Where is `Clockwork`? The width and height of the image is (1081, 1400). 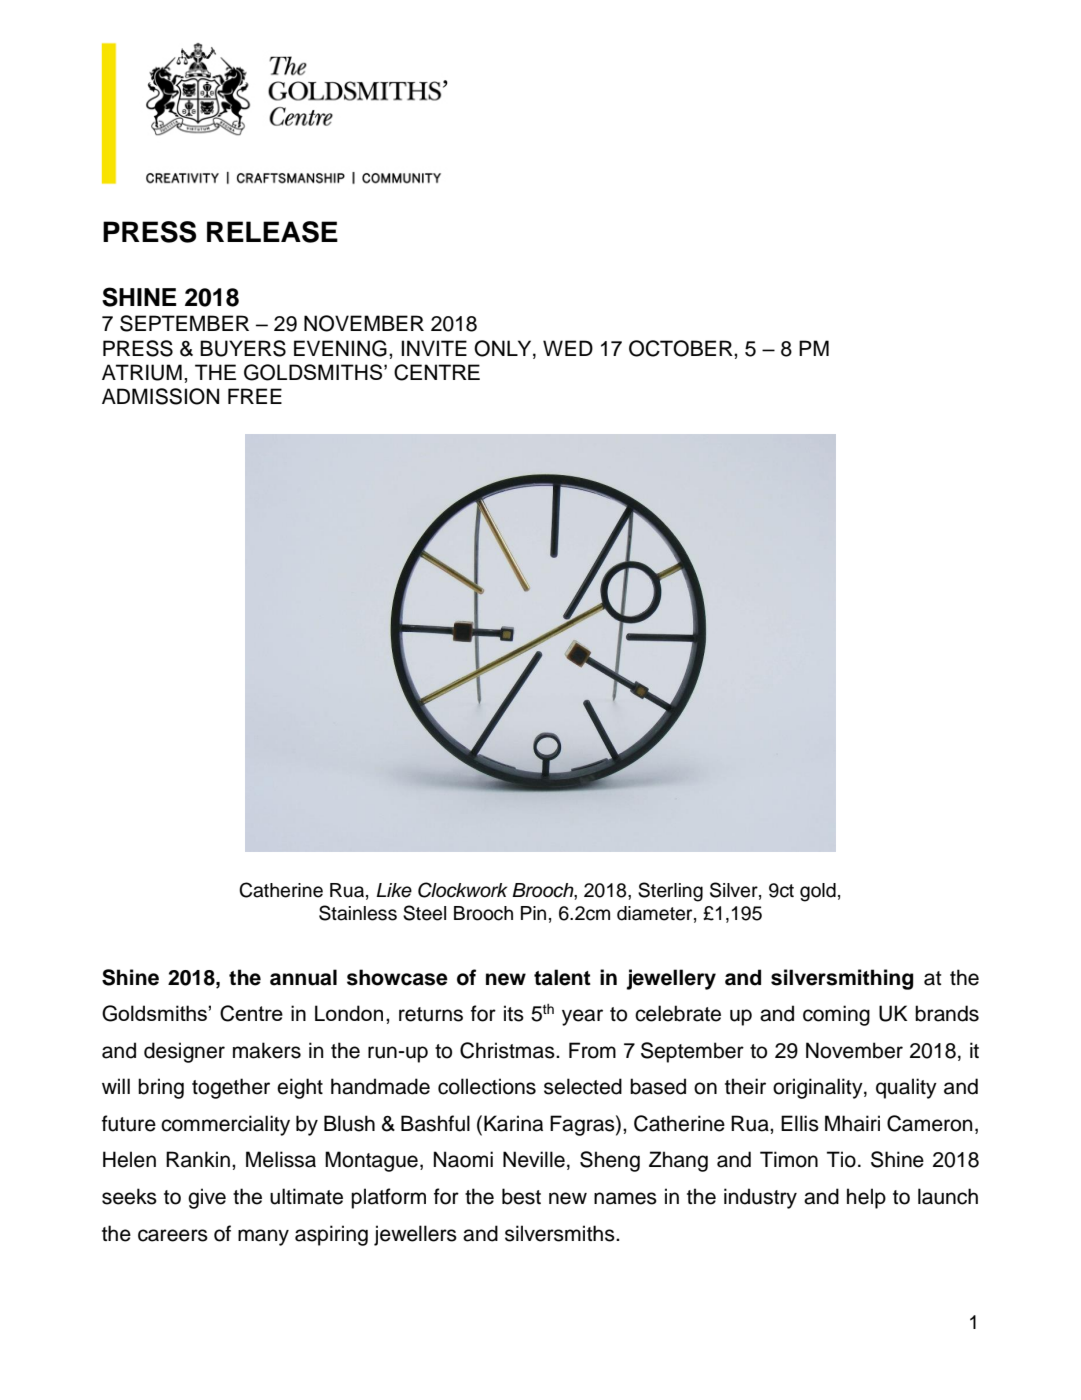 Clockwork is located at coordinates (462, 890).
